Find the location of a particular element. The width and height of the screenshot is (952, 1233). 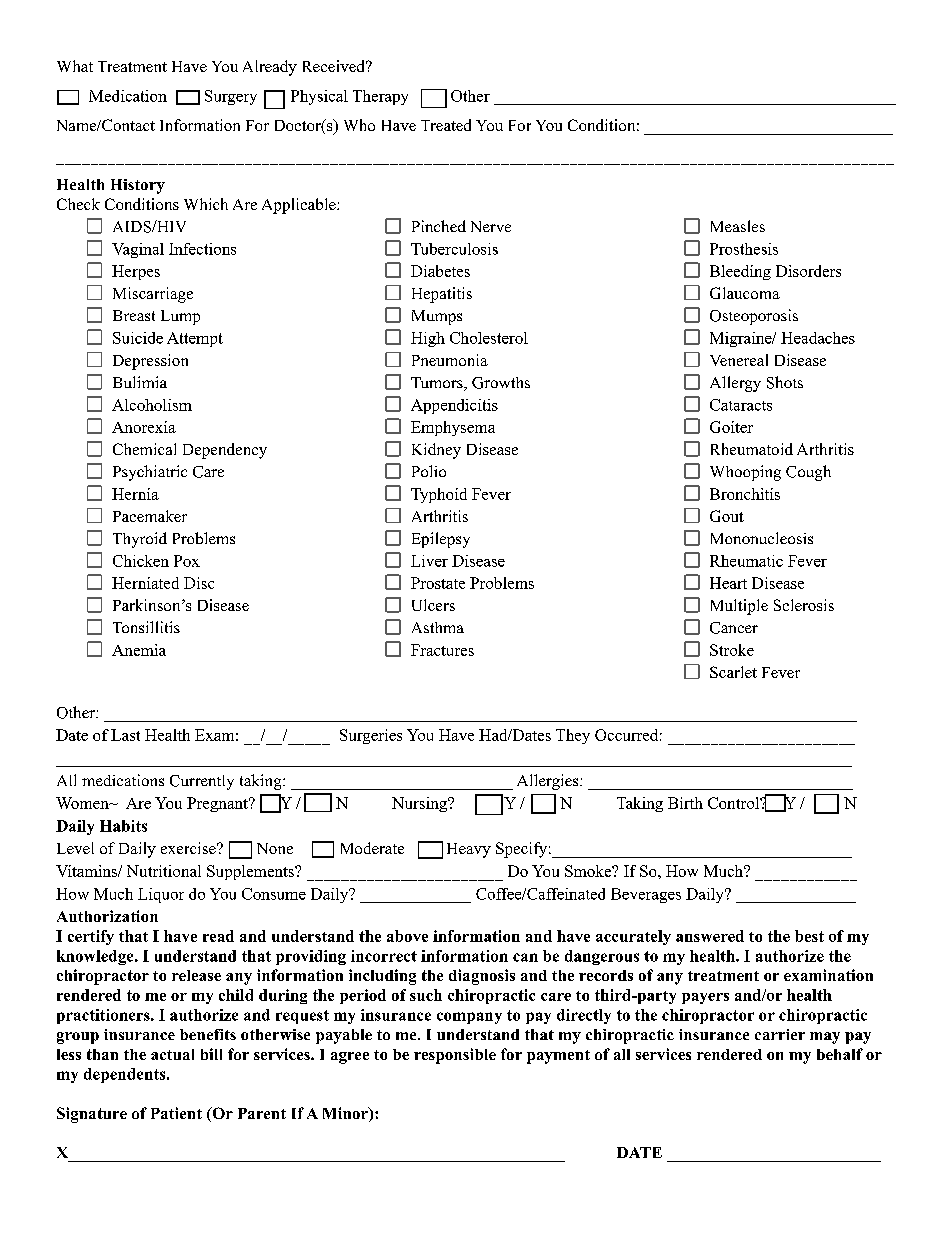

Treated is located at coordinates (446, 125).
